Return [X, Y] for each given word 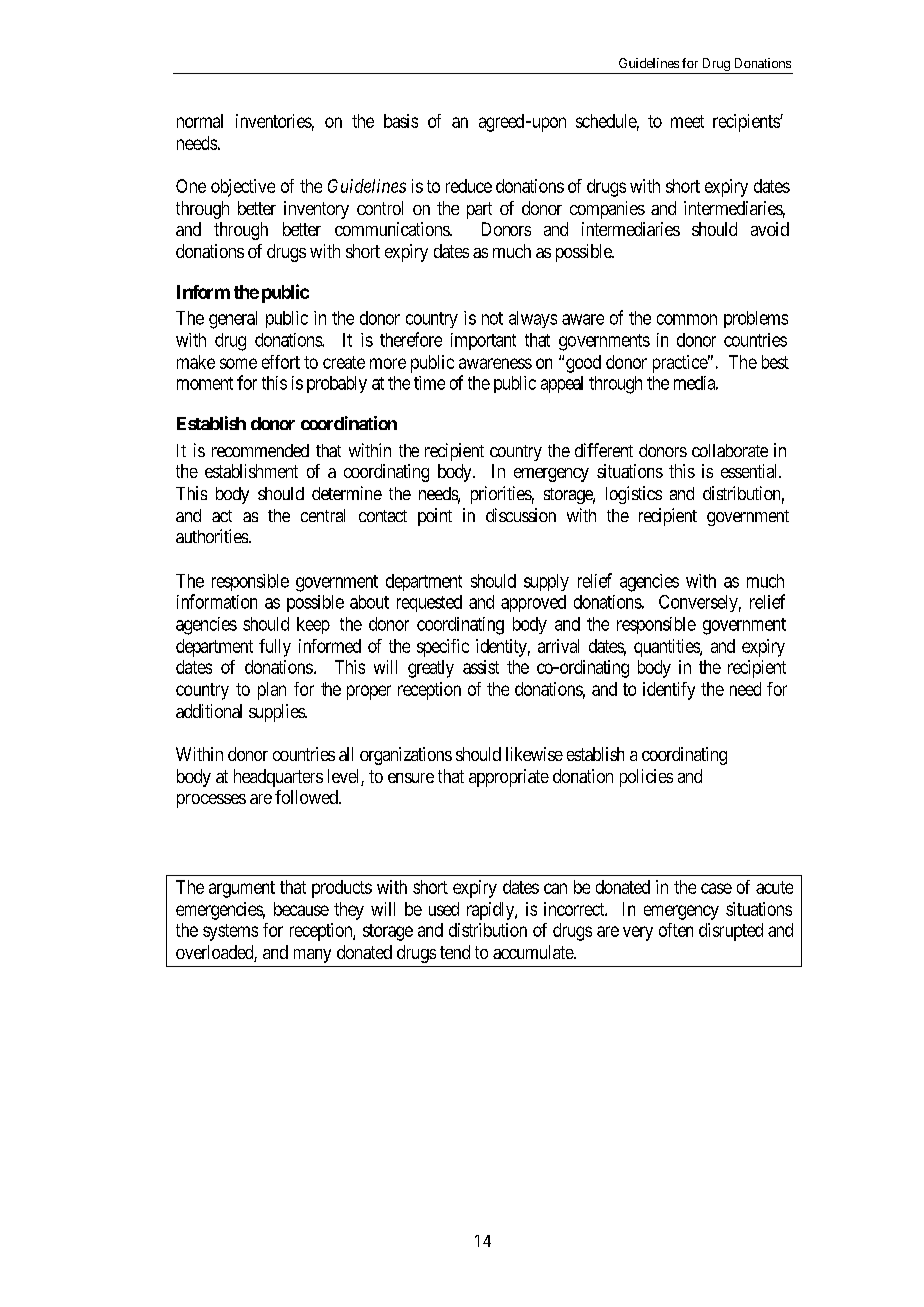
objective [243, 188]
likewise [534, 754]
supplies [277, 713]
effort [281, 362]
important [483, 341]
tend [455, 952]
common [687, 319]
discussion [521, 515]
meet [687, 121]
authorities [212, 536]
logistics [634, 495]
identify [669, 691]
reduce [469, 186]
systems [230, 932]
